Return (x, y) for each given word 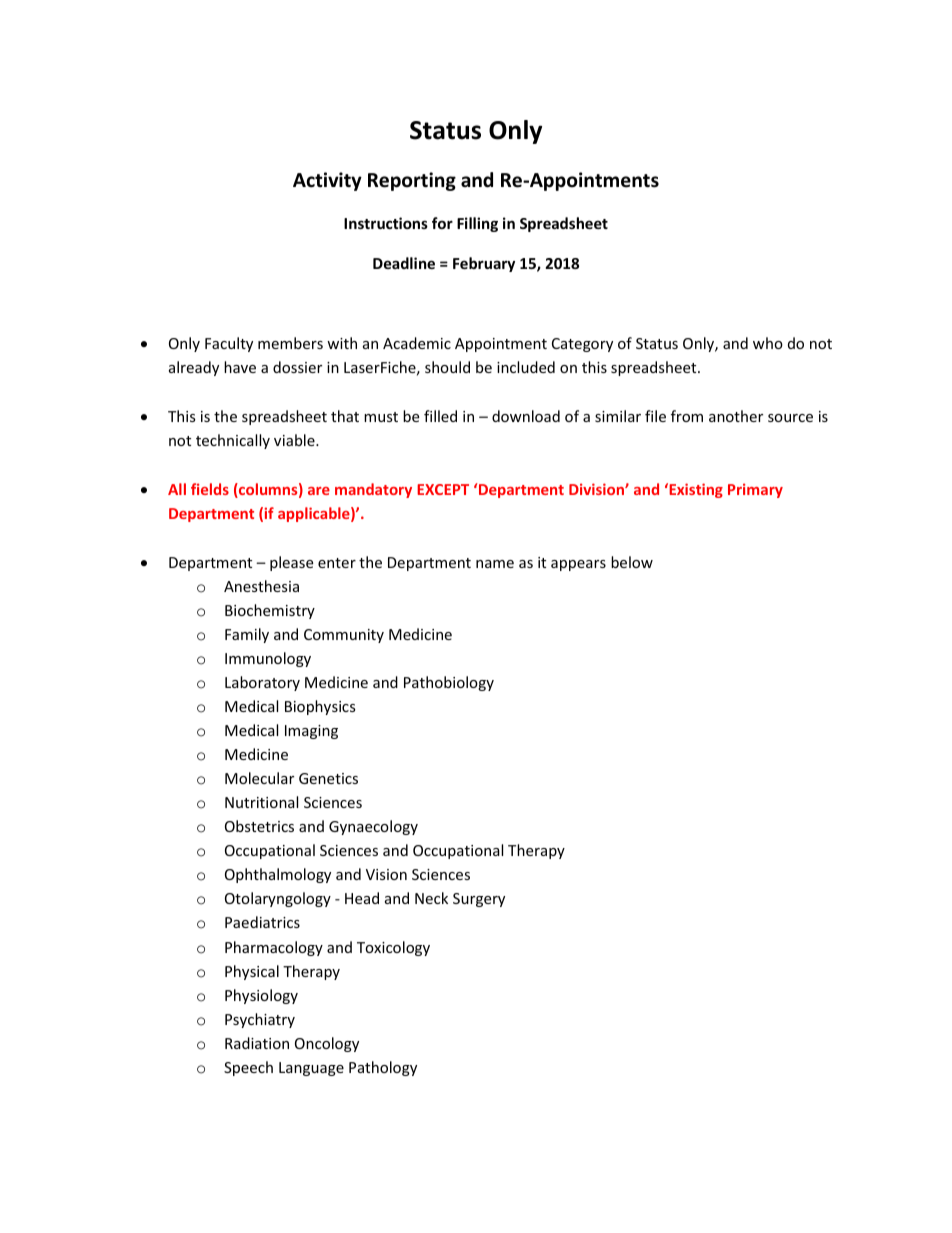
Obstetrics (259, 826)
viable (295, 440)
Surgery (479, 900)
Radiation (257, 1043)
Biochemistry (270, 611)
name (495, 564)
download (526, 416)
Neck (431, 898)
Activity (327, 181)
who (768, 343)
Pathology (383, 1068)
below (632, 562)
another (736, 416)
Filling (477, 224)
